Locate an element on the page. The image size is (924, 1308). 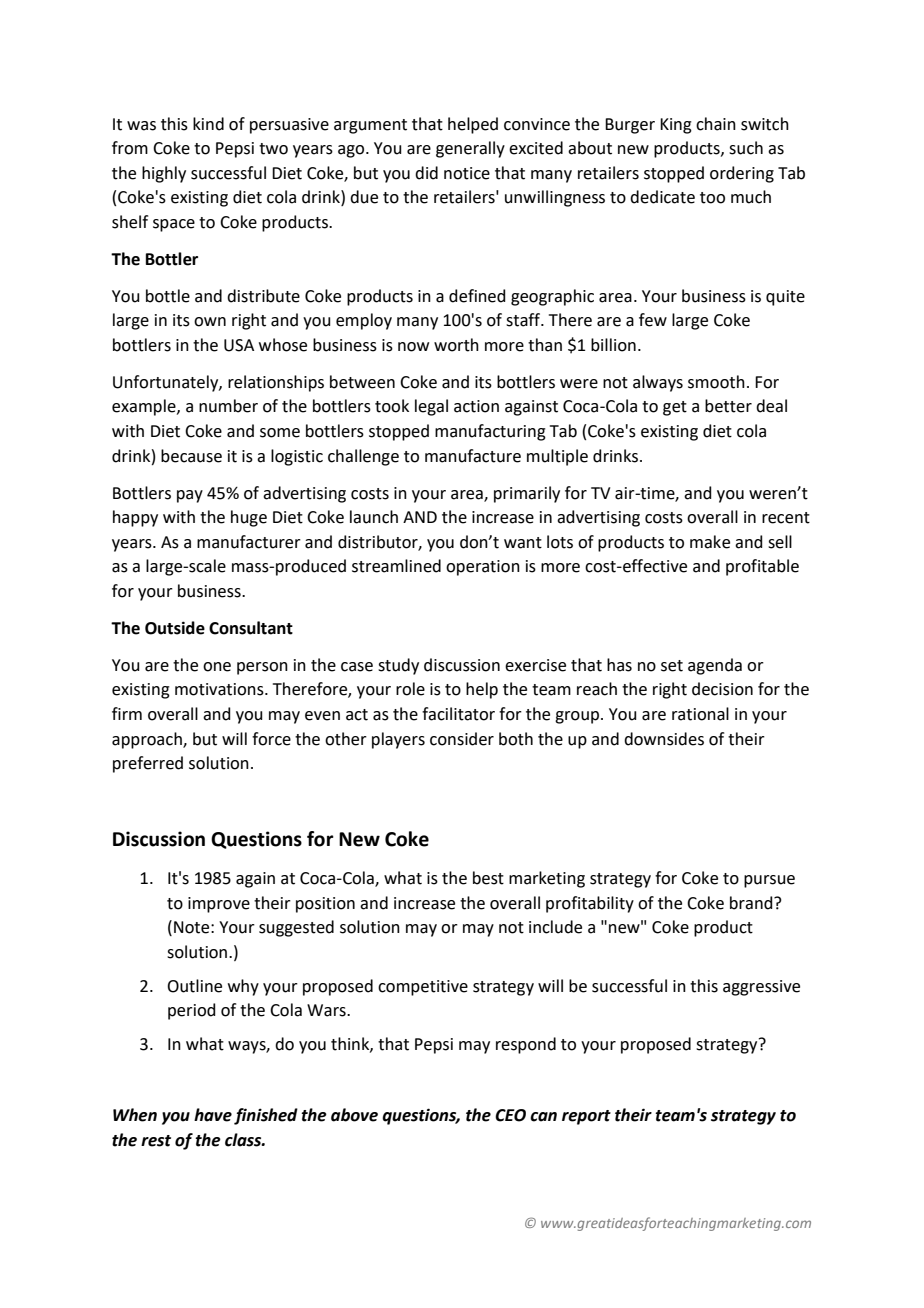
preferred is located at coordinates (148, 764).
